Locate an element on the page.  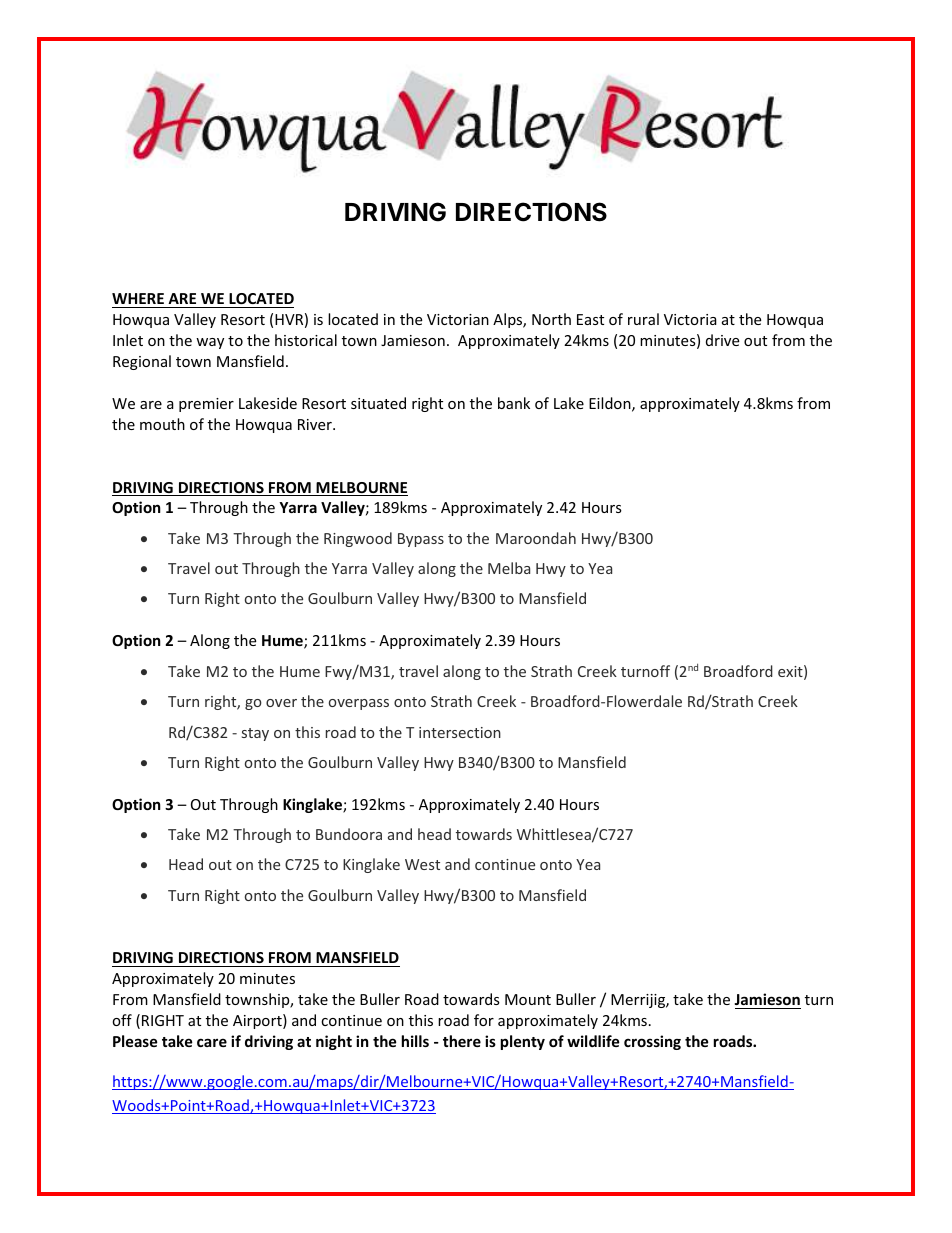
intersection is located at coordinates (460, 732).
